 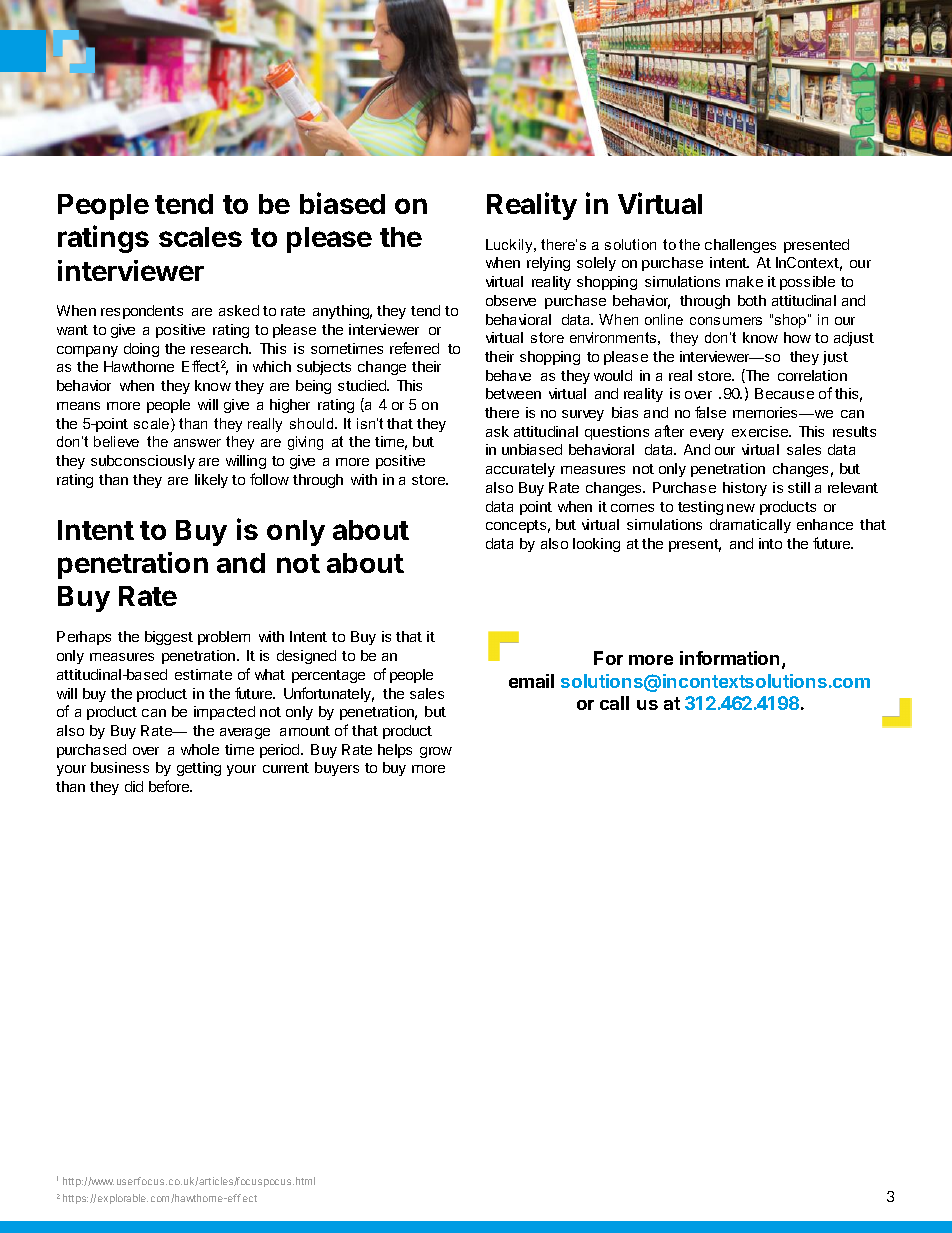 What do you see at coordinates (729, 658) in the screenshot?
I see `information` at bounding box center [729, 658].
